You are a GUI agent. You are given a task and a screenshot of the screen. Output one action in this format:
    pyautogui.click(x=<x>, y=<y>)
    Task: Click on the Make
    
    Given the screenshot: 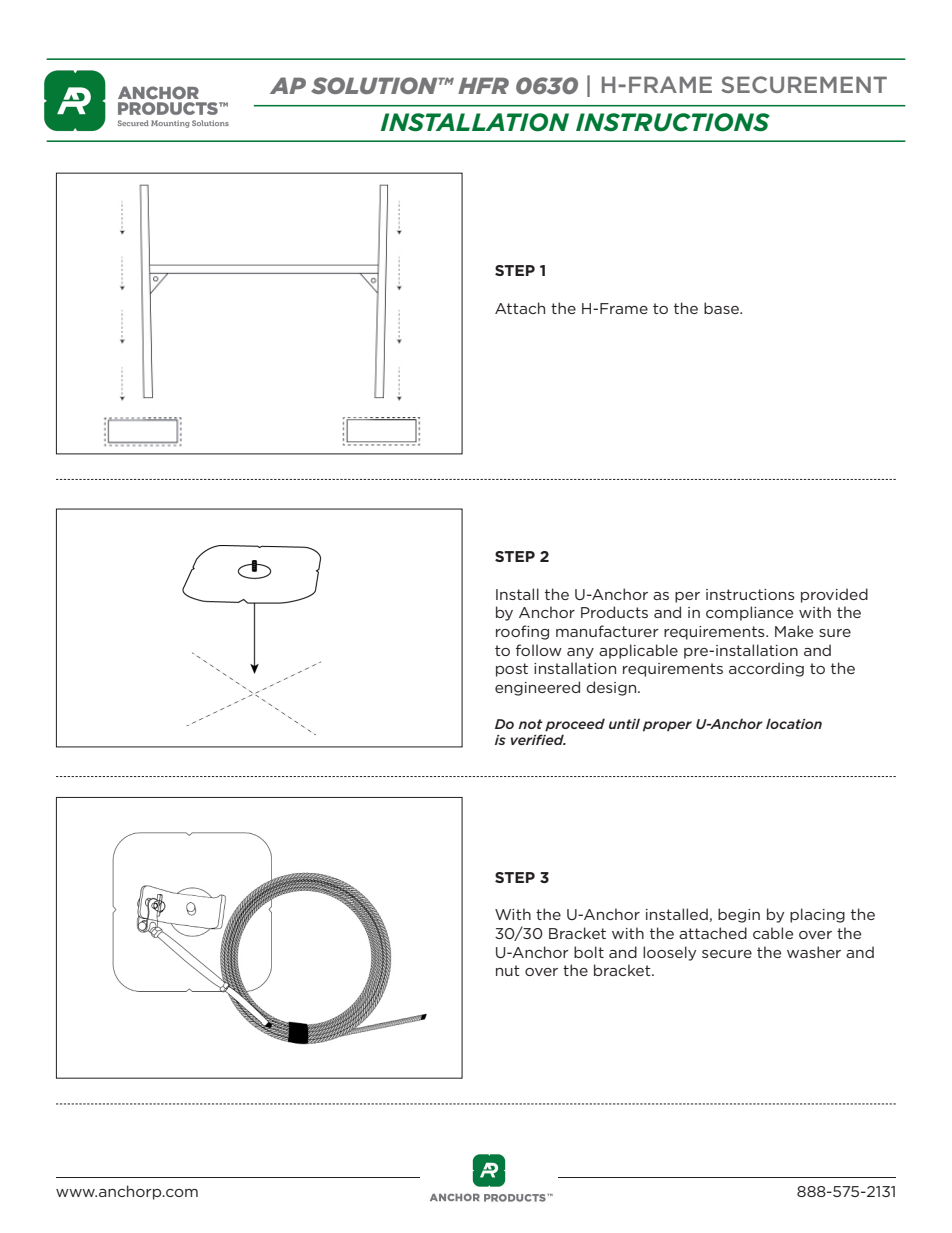 What is the action you would take?
    pyautogui.click(x=794, y=631)
